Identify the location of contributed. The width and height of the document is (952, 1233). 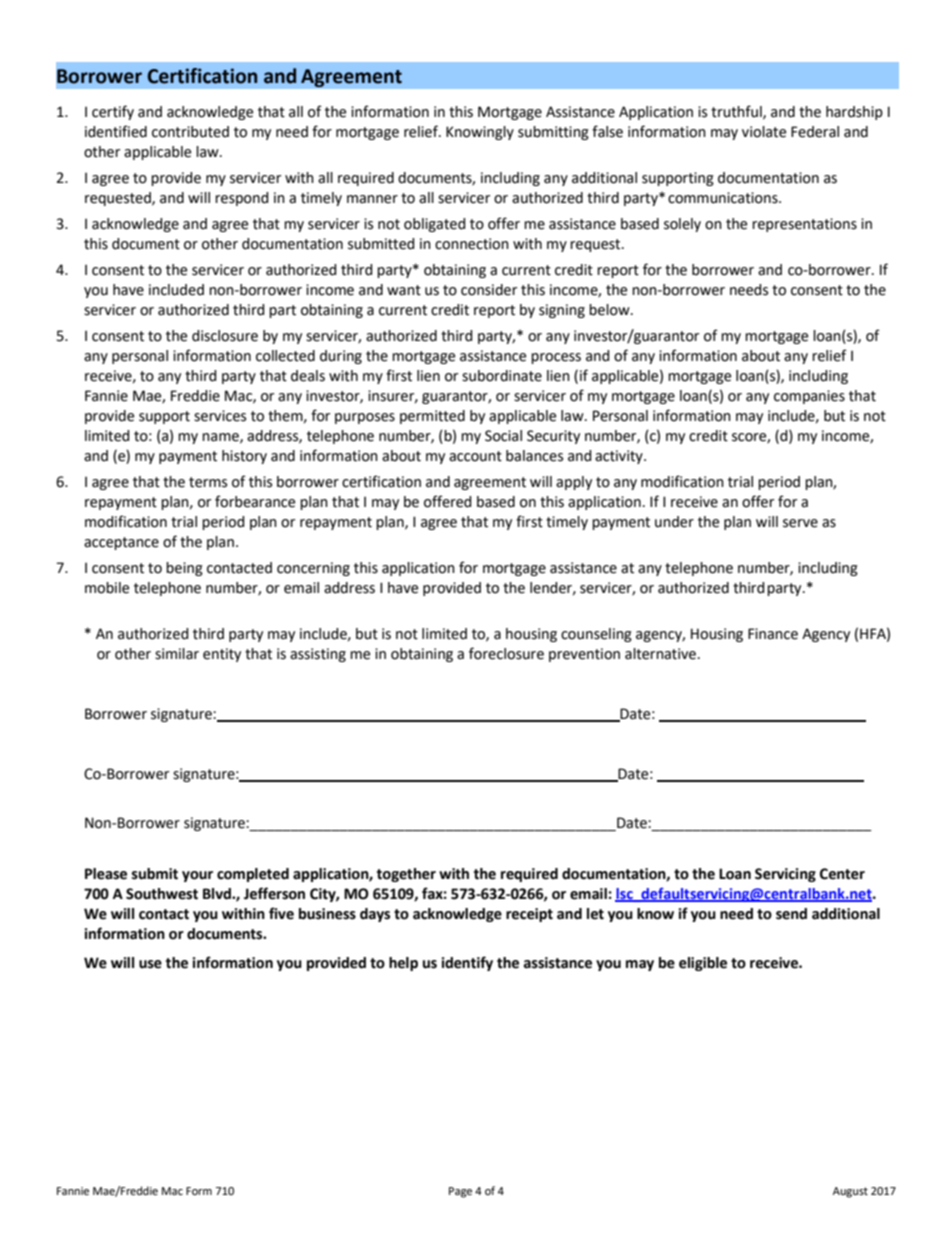
(190, 132).
